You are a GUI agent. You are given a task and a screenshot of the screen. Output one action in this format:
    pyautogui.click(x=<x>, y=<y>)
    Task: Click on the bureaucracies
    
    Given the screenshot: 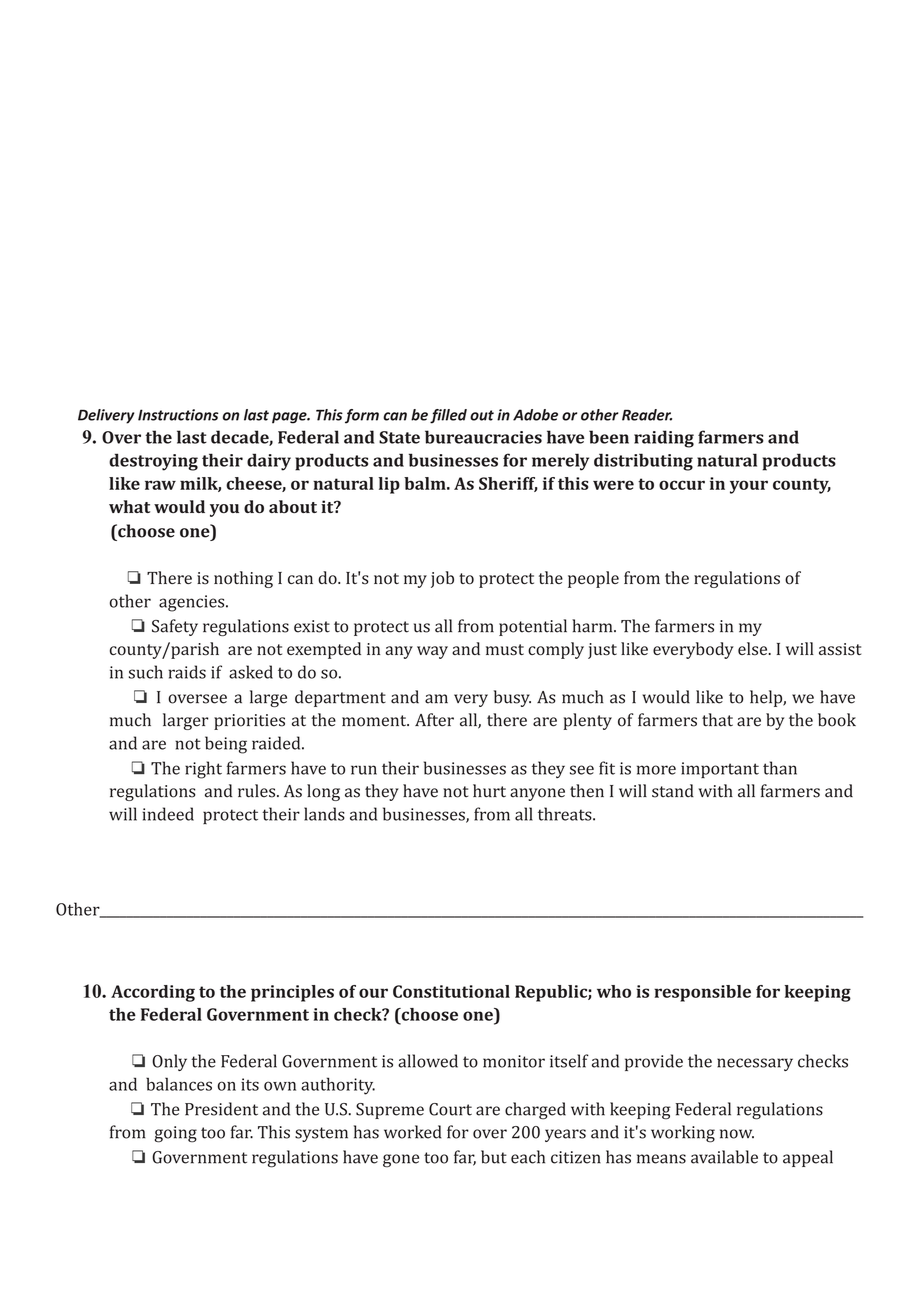 What is the action you would take?
    pyautogui.click(x=483, y=437)
